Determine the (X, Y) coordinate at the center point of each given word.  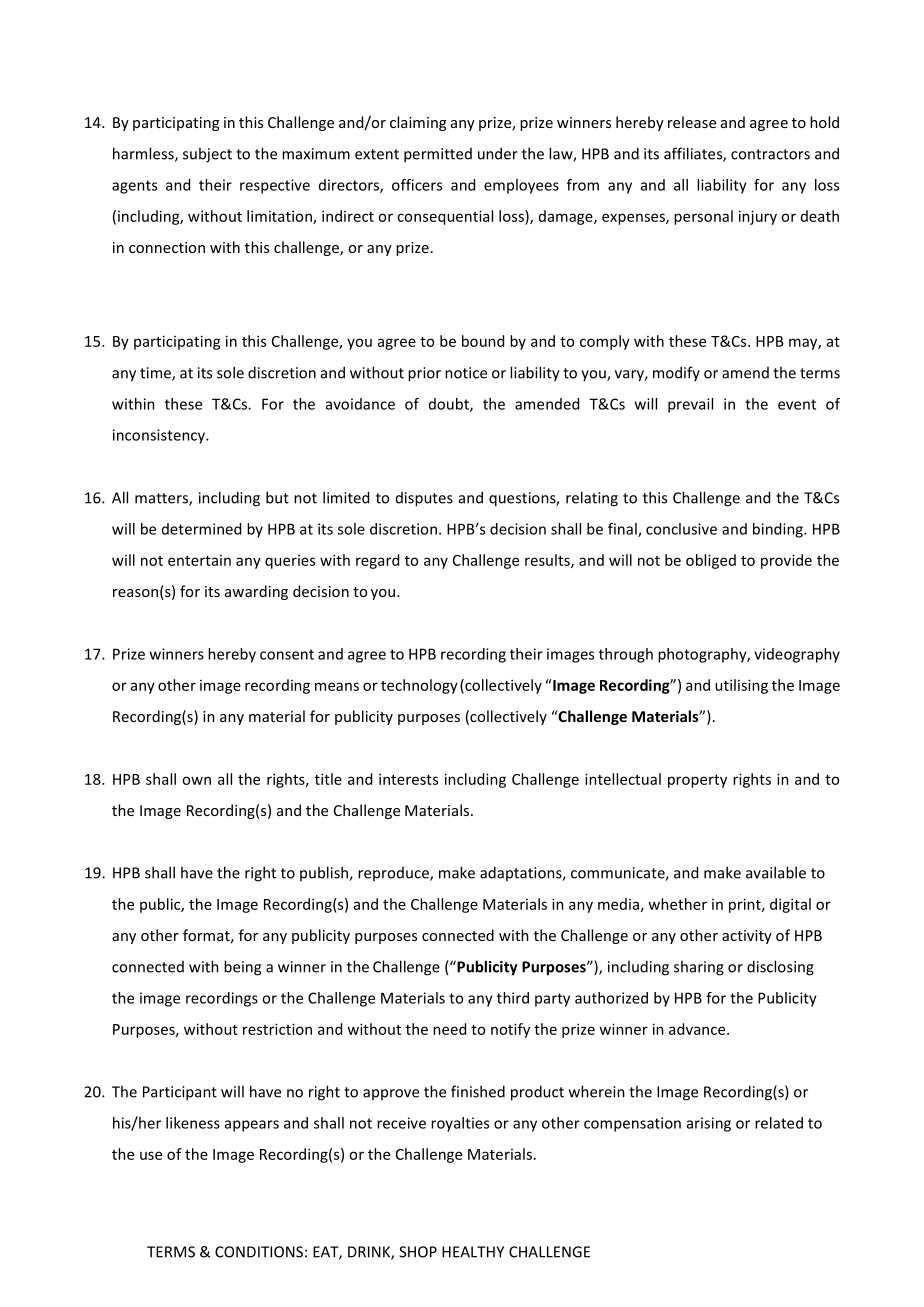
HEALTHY (473, 1252)
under (498, 153)
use (151, 1155)
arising (709, 1124)
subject (207, 155)
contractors (770, 154)
